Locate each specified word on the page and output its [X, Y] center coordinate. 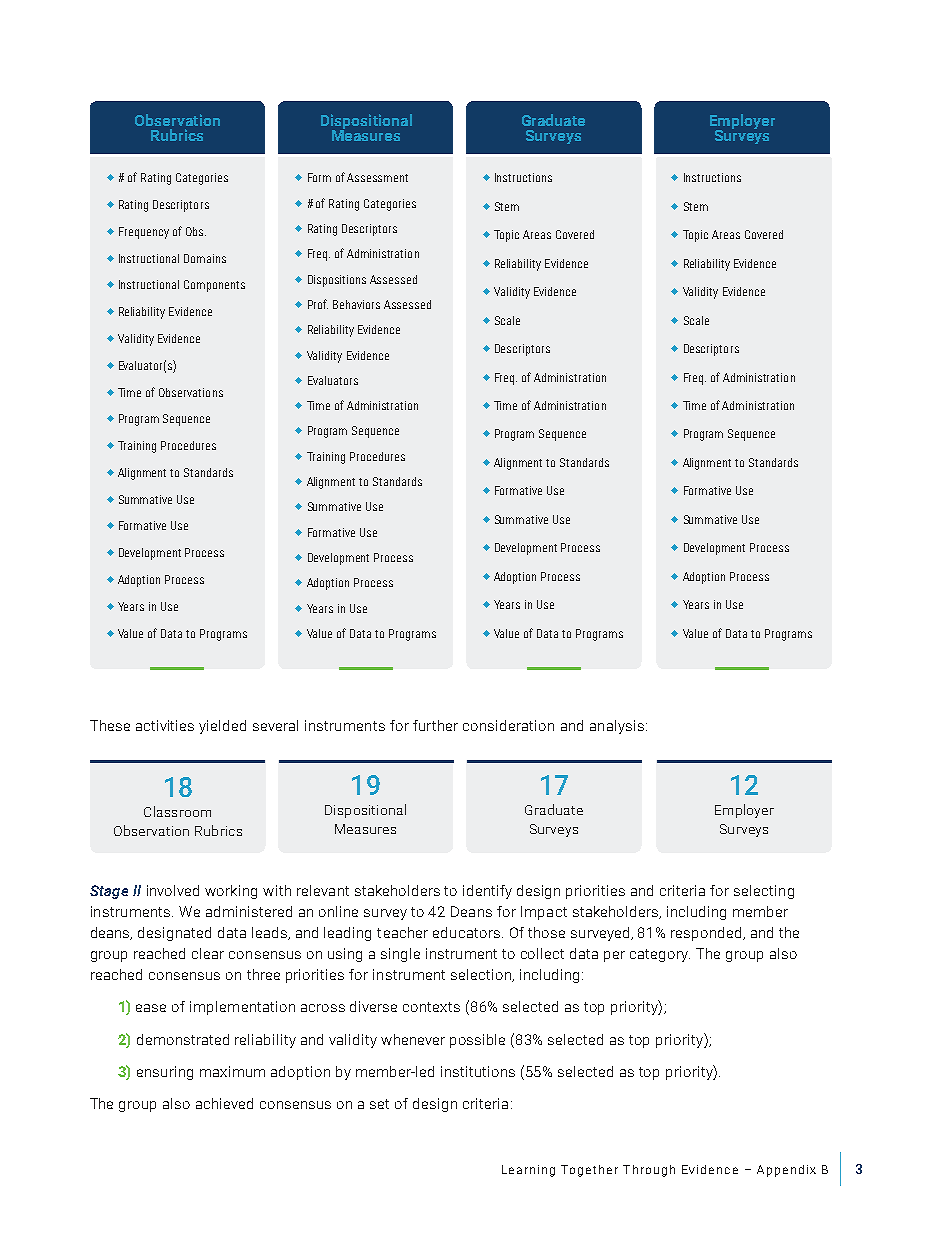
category [660, 955]
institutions [478, 1071]
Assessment [377, 177]
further [435, 725]
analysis [617, 727]
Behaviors [356, 304]
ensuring [165, 1073]
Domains [205, 258]
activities [165, 725]
